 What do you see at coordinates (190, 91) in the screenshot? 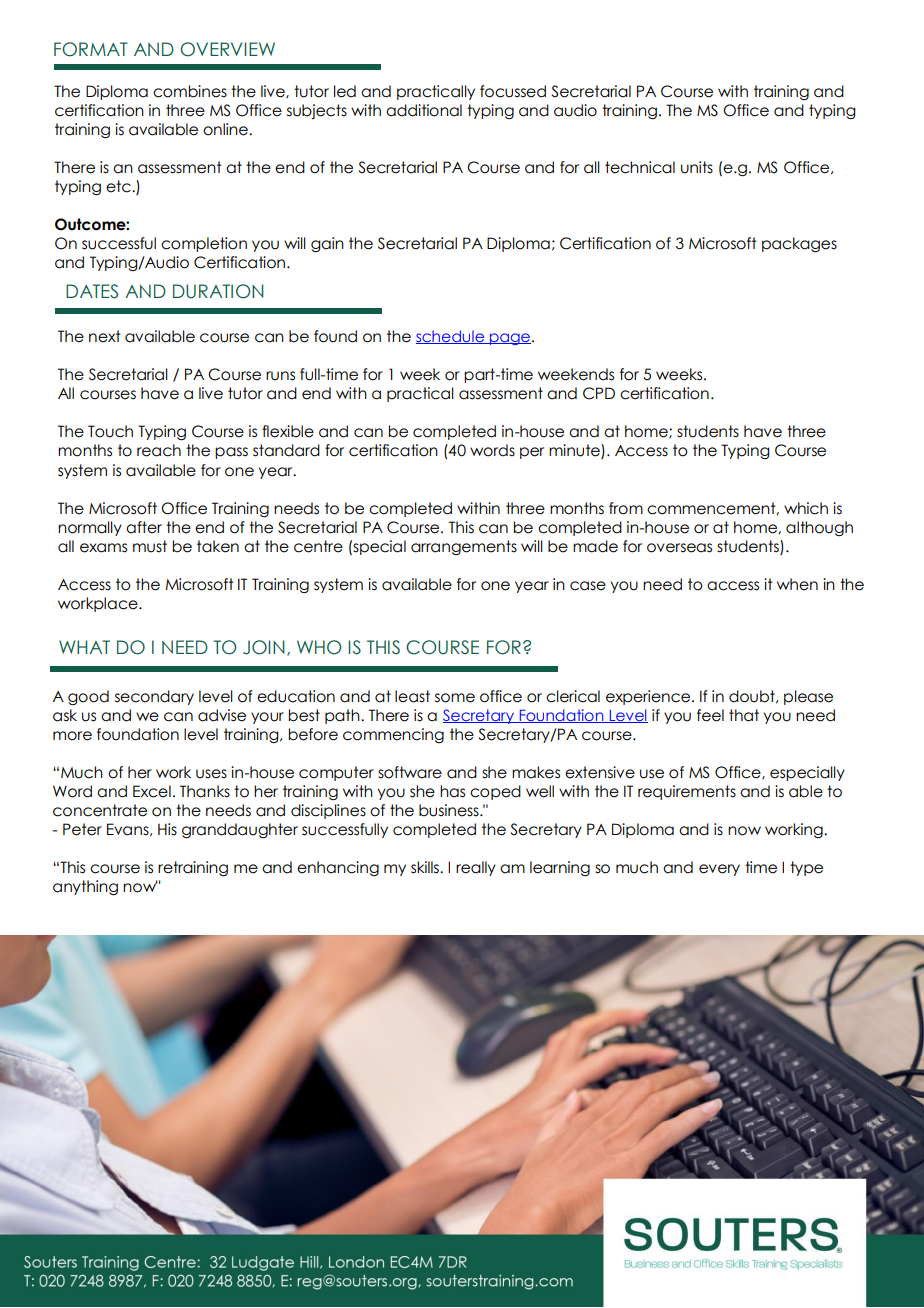
I see `combines` at bounding box center [190, 91].
